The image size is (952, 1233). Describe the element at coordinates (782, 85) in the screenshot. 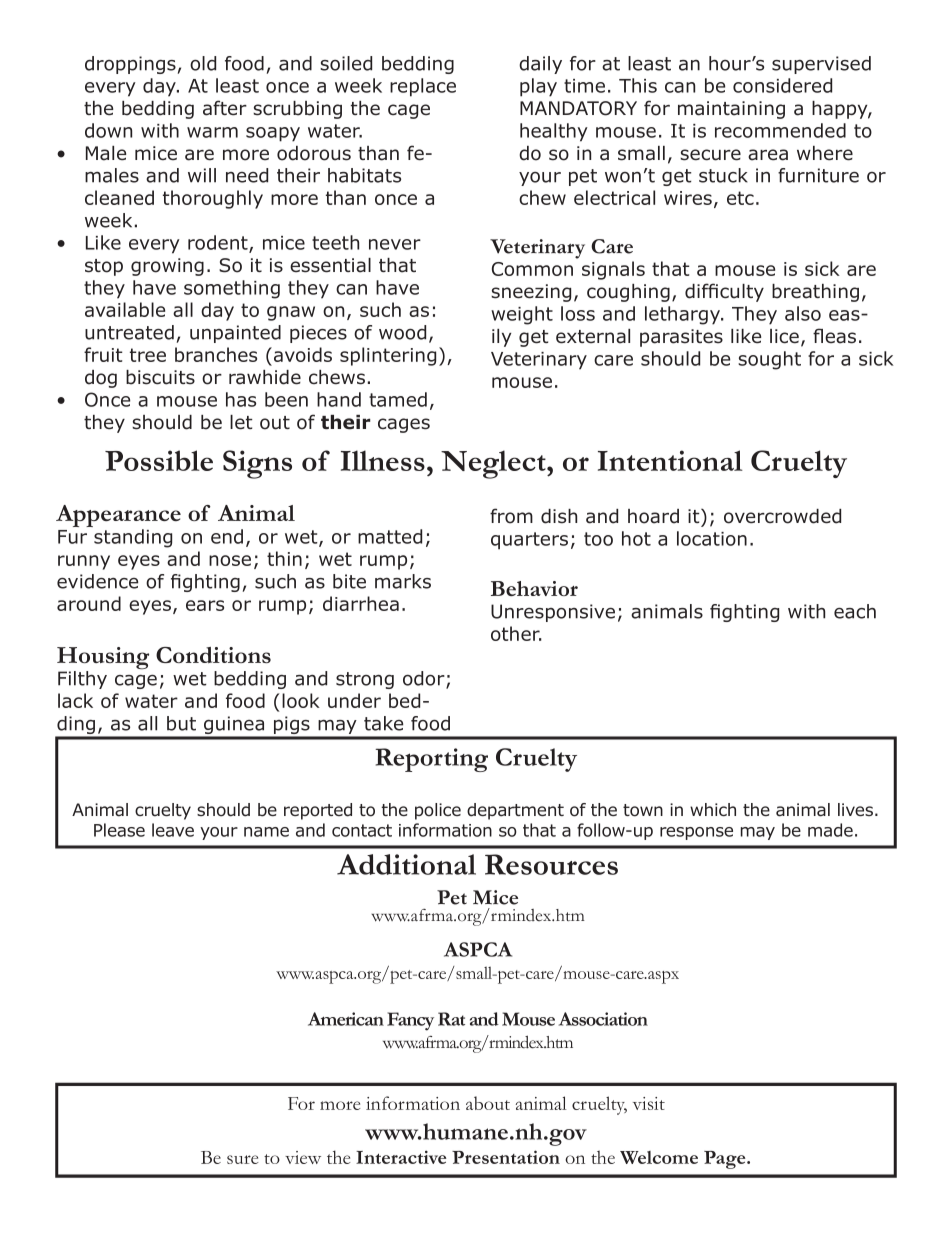

I see `considered` at that location.
